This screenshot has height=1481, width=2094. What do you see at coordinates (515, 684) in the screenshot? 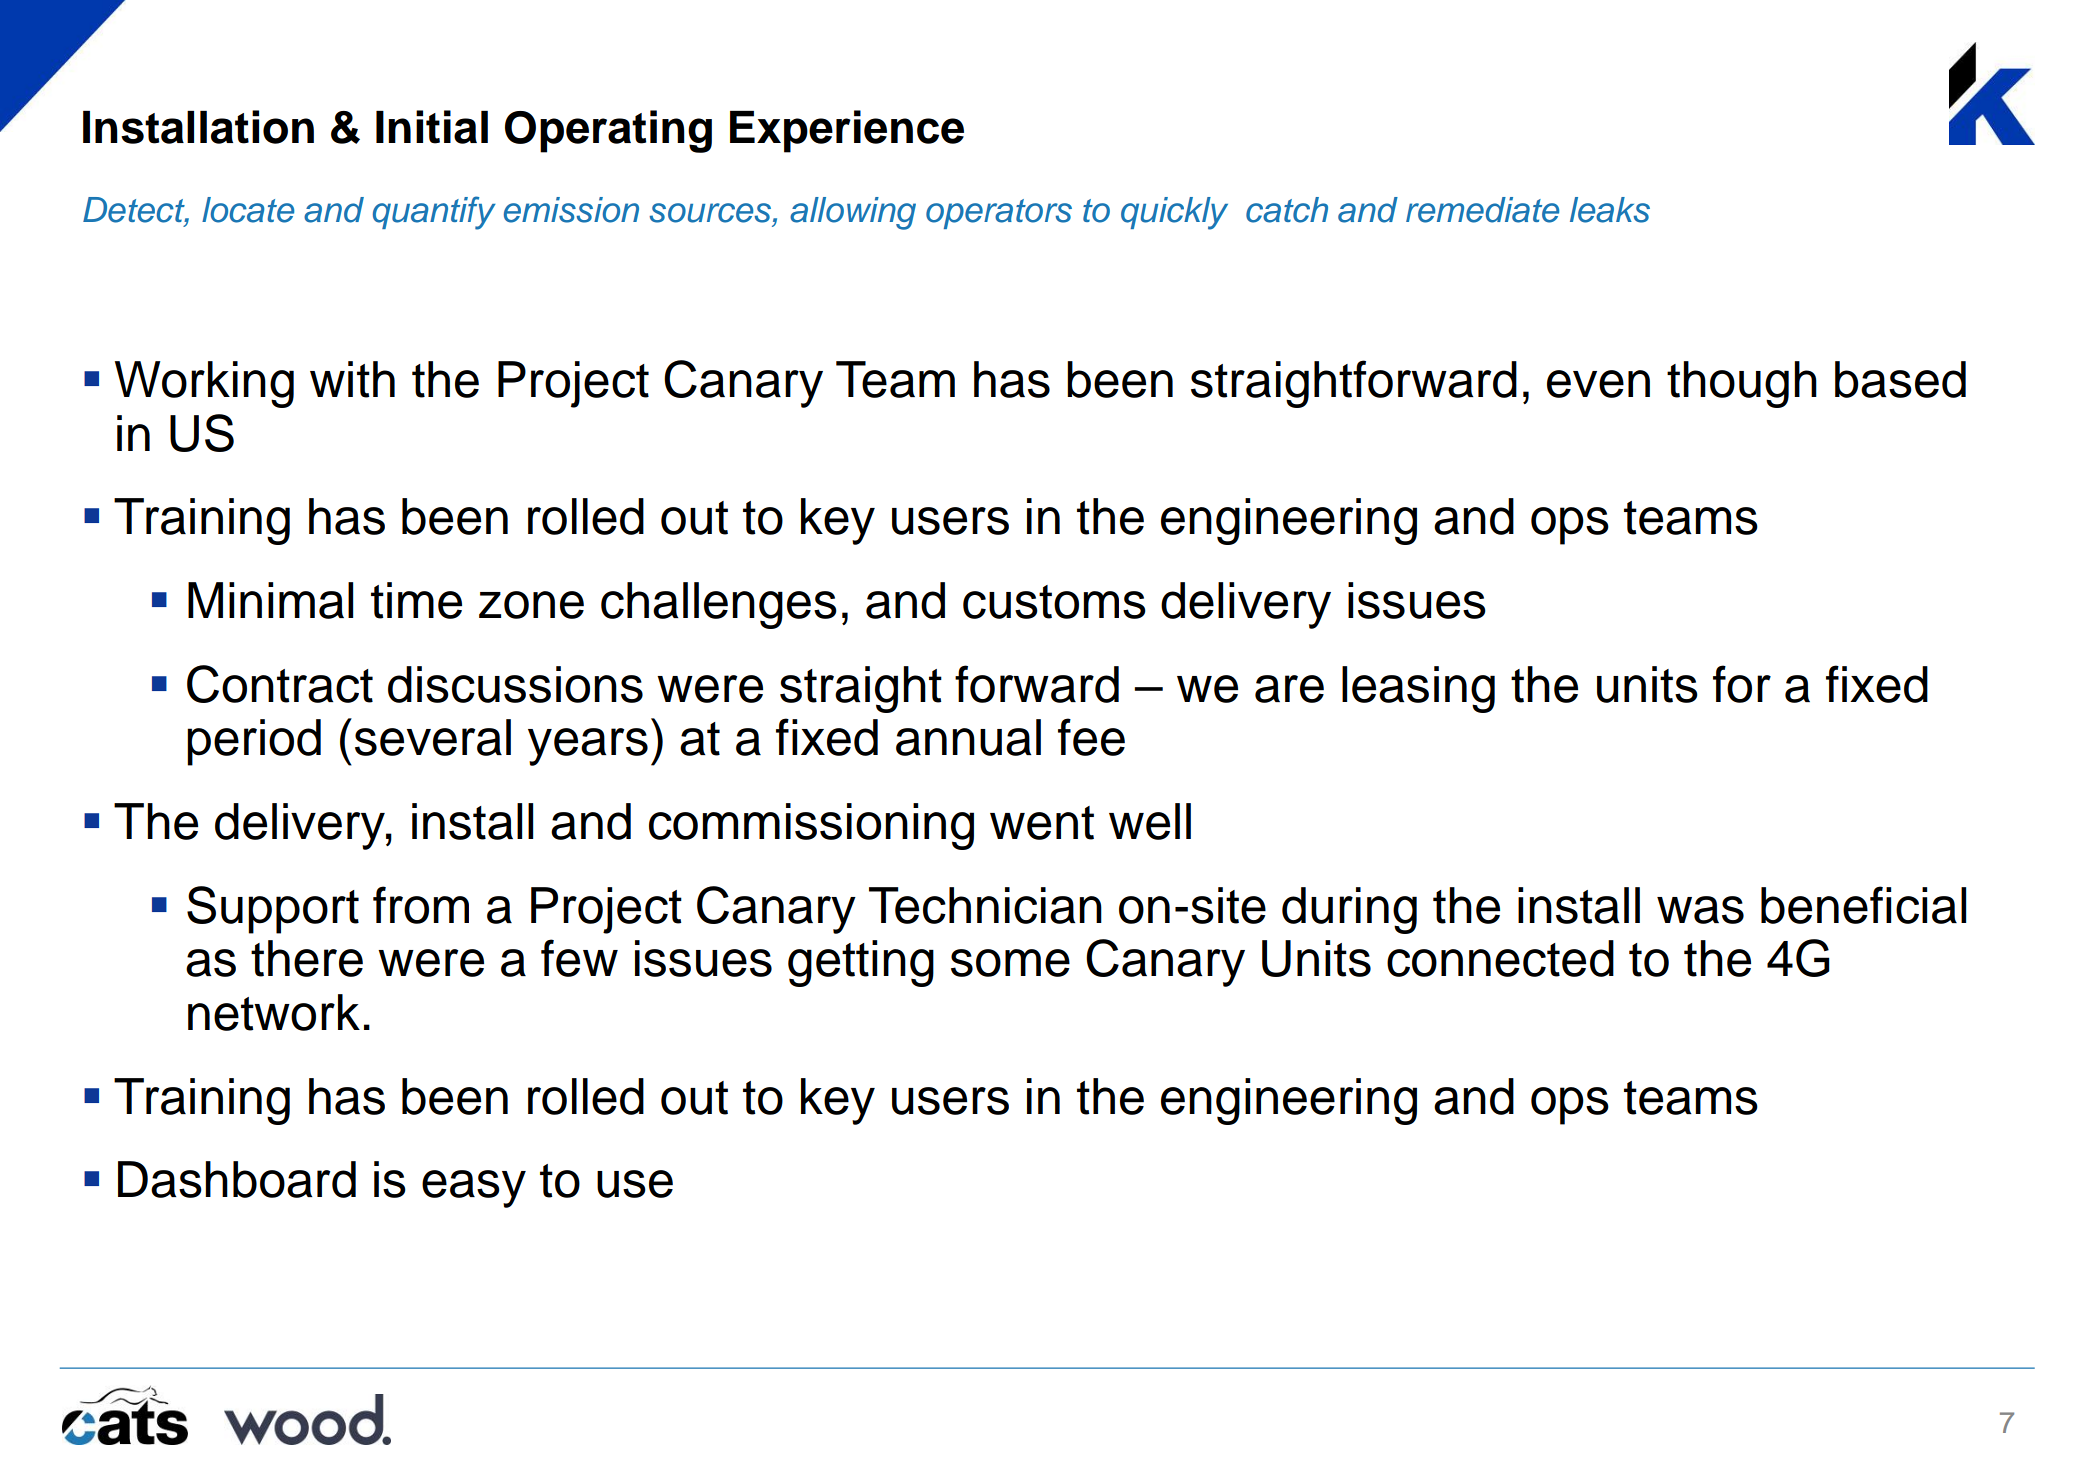
I see `discussions` at bounding box center [515, 684].
